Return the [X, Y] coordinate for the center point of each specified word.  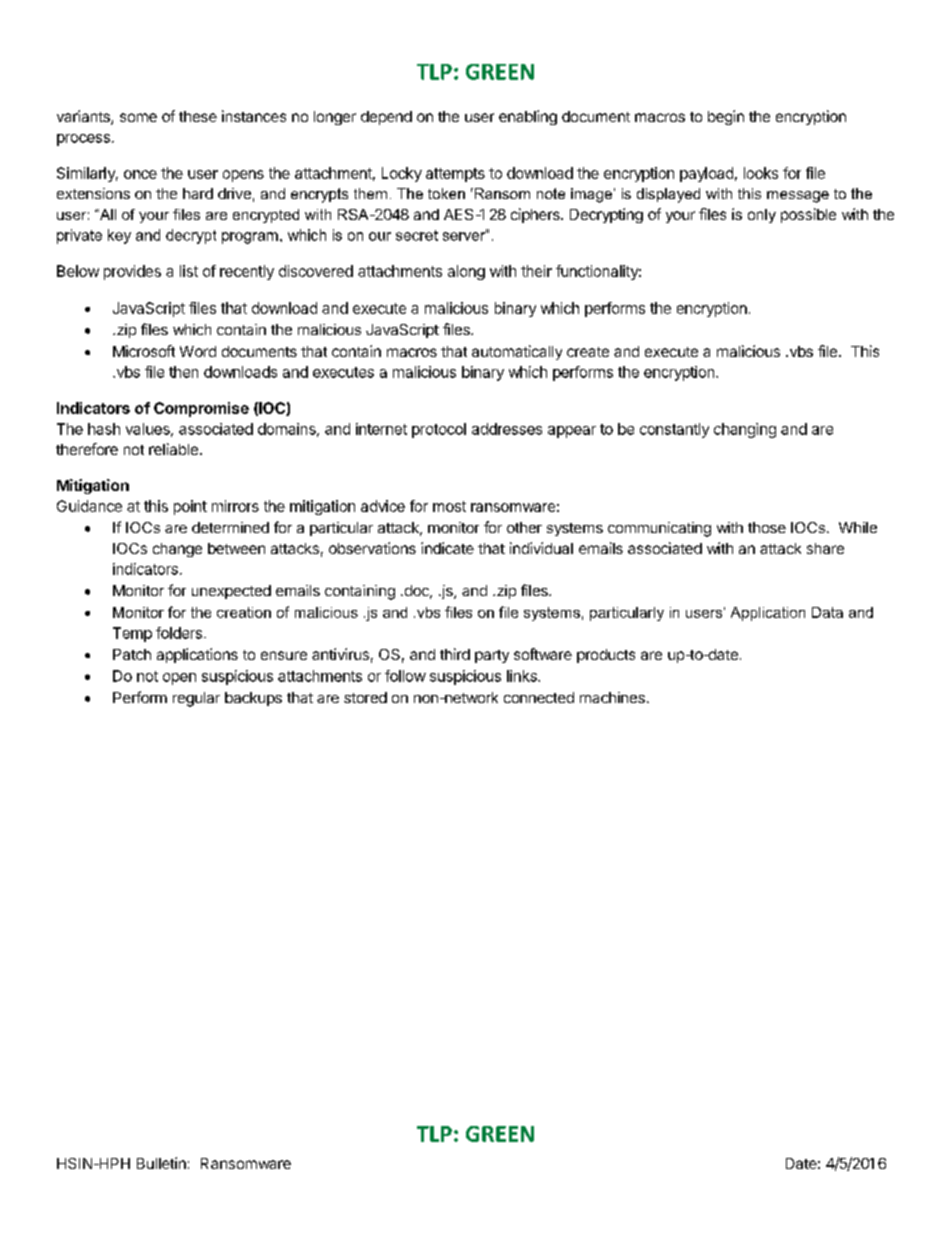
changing [745, 430]
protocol [439, 430]
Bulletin [161, 1163]
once [140, 174]
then [183, 372]
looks [761, 173]
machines [612, 697]
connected [539, 697]
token [446, 193]
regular [196, 699]
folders [179, 633]
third [455, 654]
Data [827, 612]
